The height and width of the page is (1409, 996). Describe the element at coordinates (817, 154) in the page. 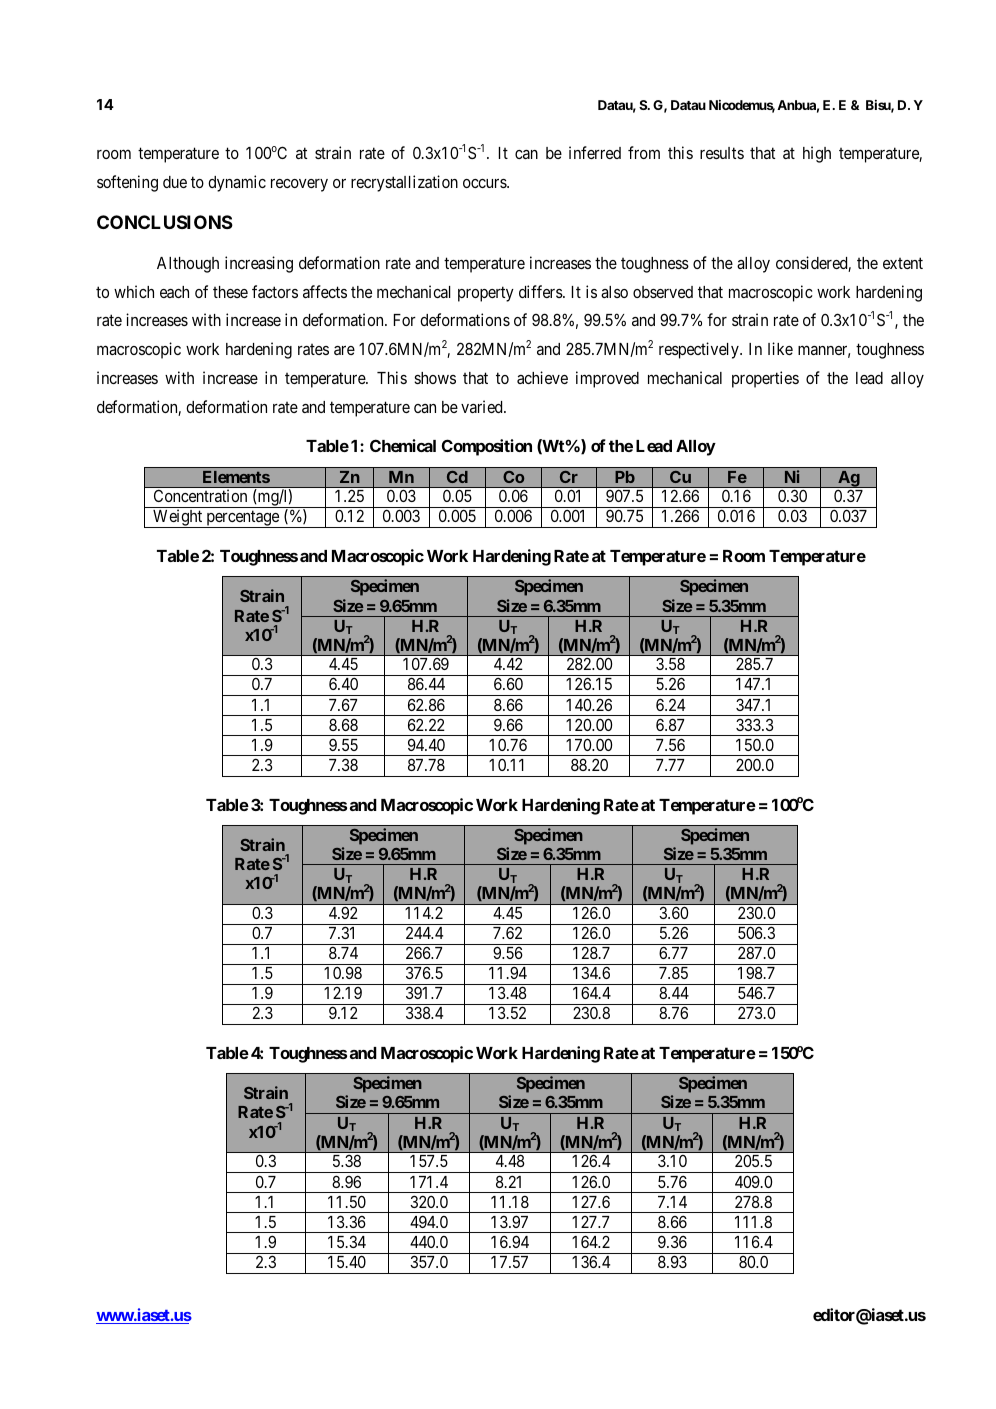

I see `high` at that location.
